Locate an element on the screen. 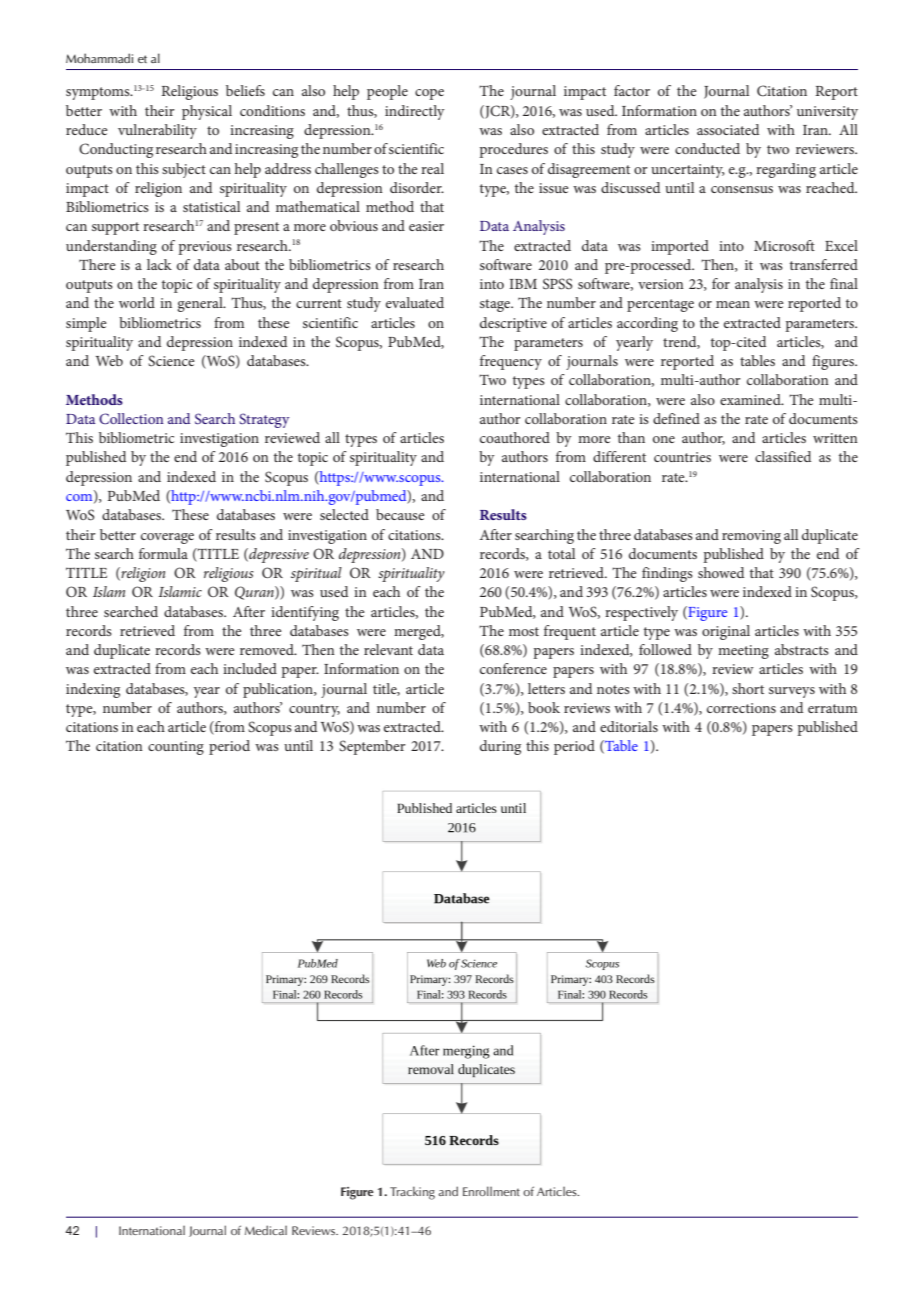  Tracking is located at coordinates (412, 1193).
